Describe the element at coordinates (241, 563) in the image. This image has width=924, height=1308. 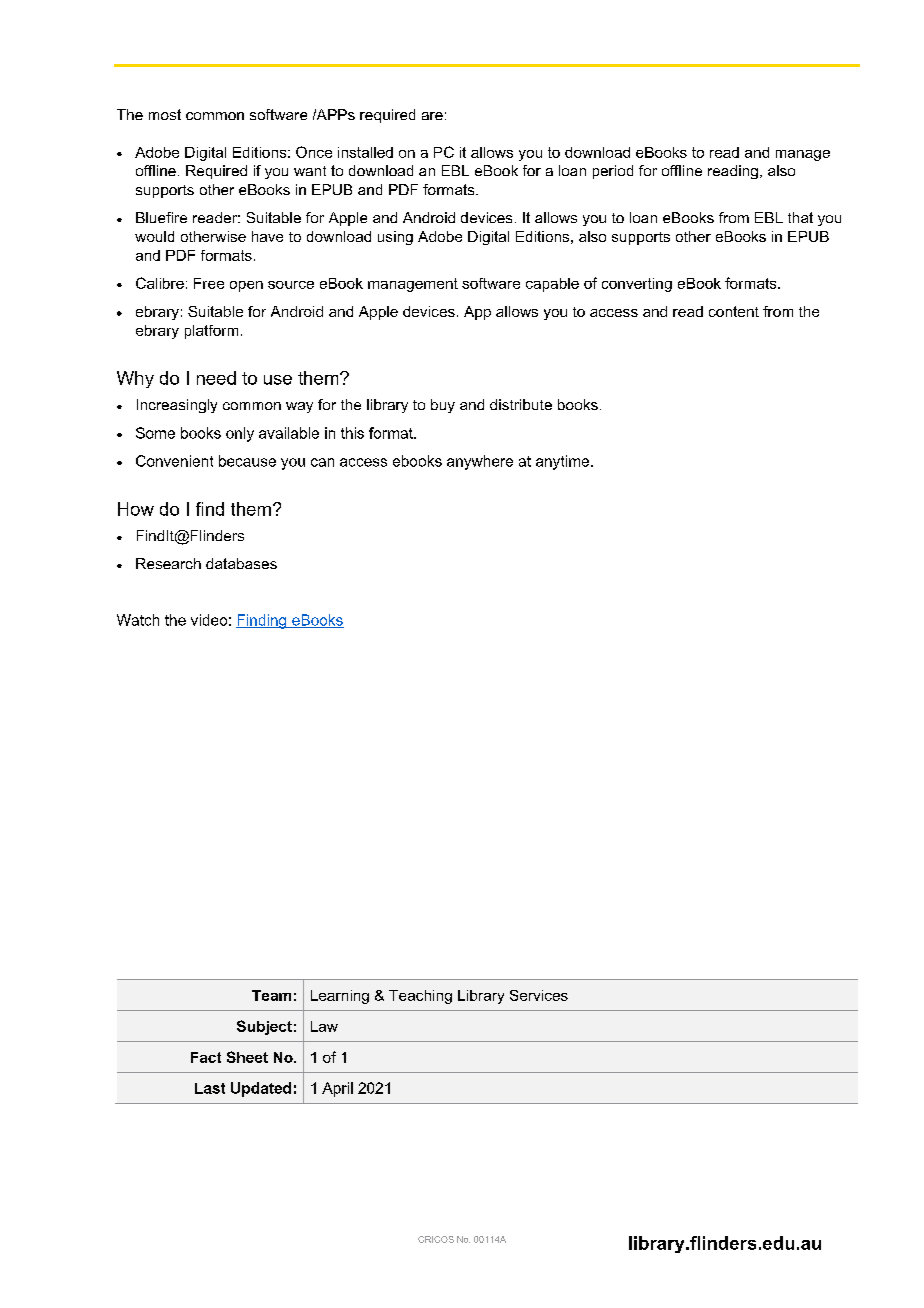
I see `databases` at that location.
